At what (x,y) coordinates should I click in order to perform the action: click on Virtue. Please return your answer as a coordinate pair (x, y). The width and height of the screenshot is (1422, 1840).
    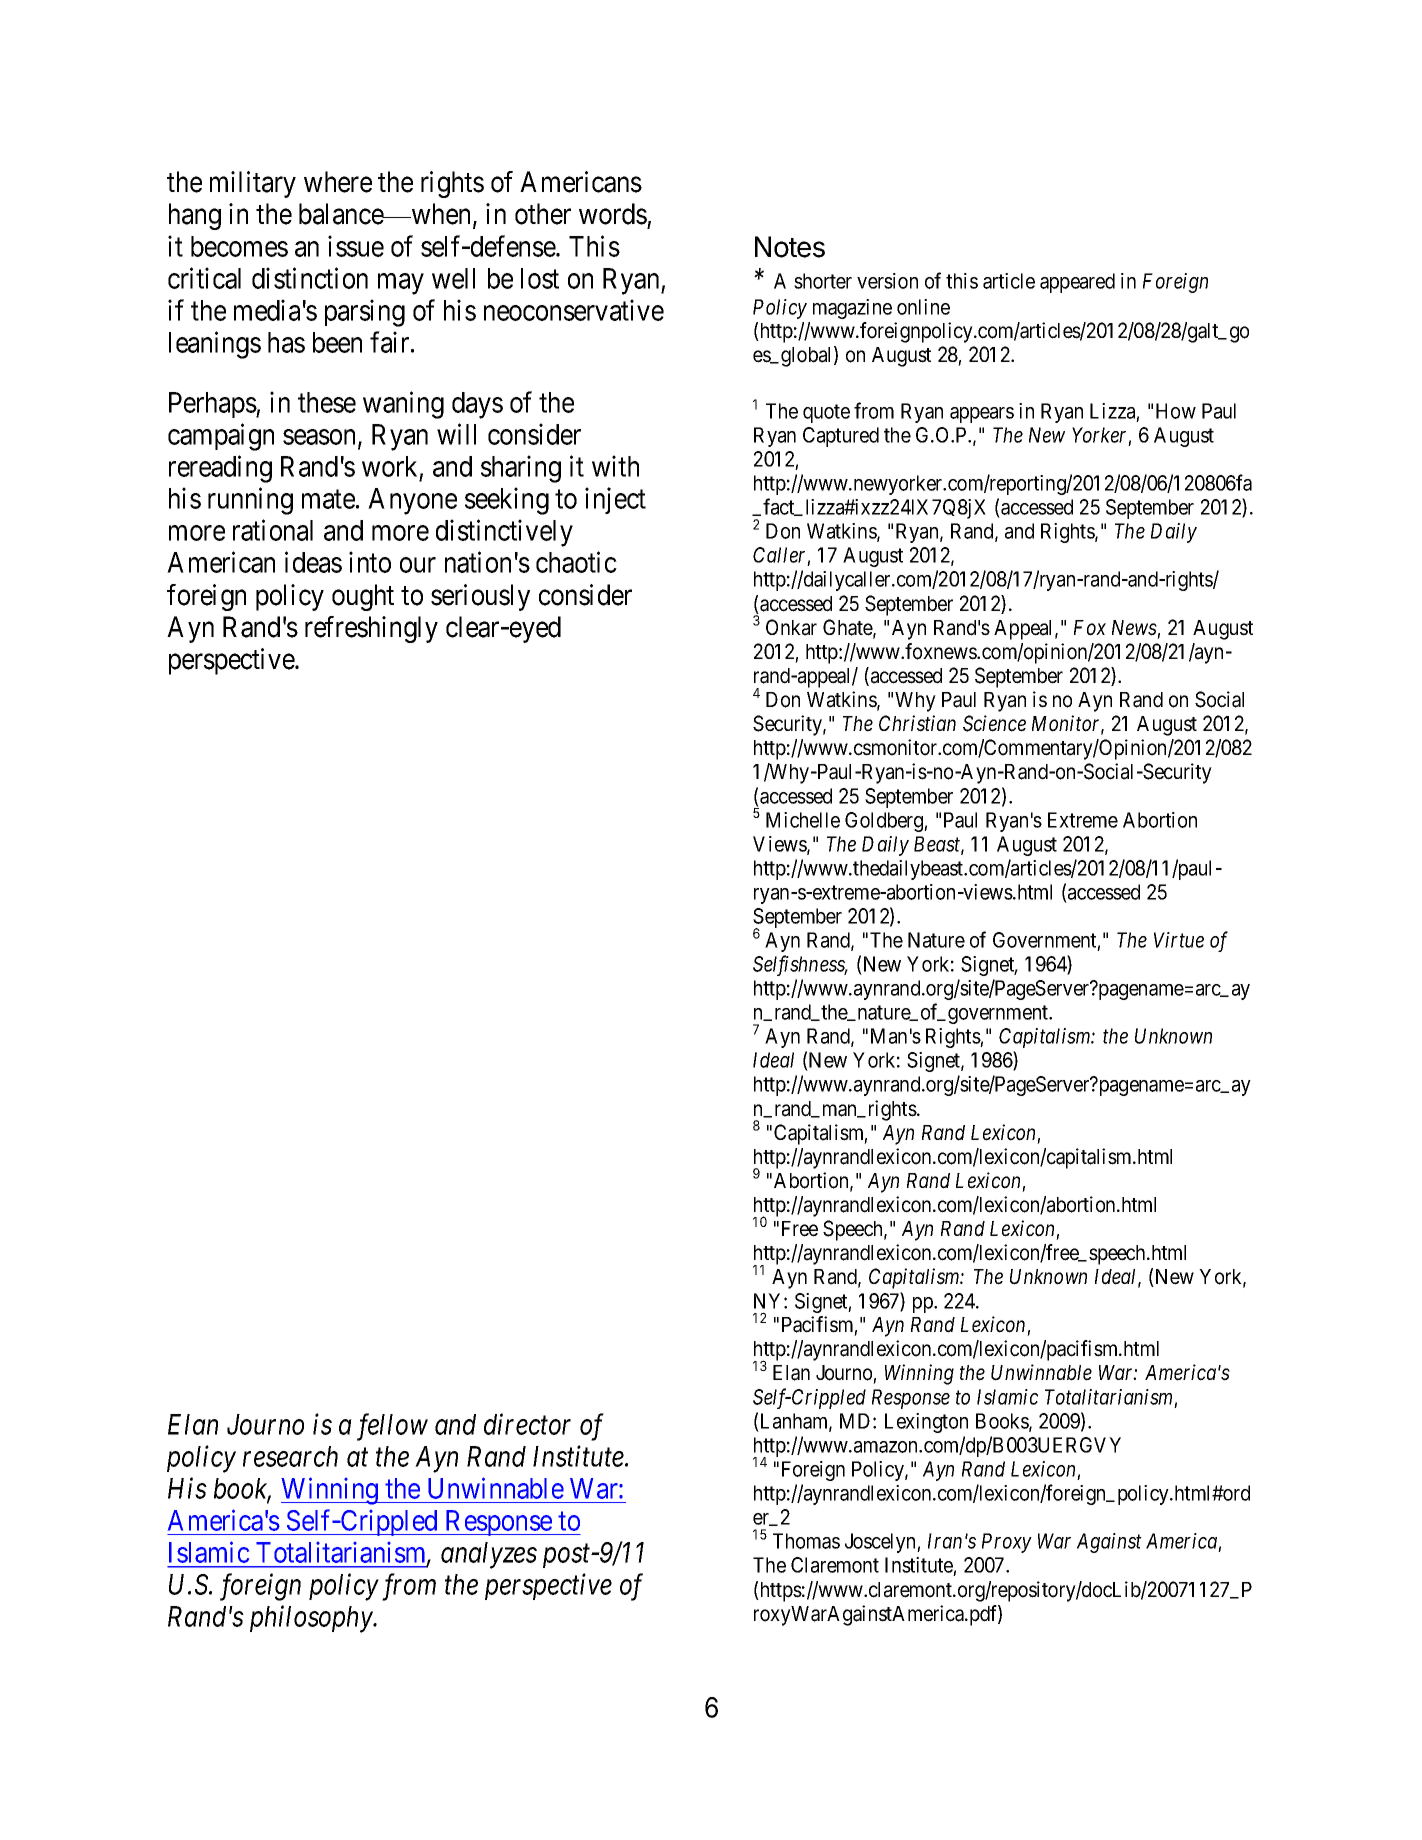
    Looking at the image, I should click on (1179, 940).
